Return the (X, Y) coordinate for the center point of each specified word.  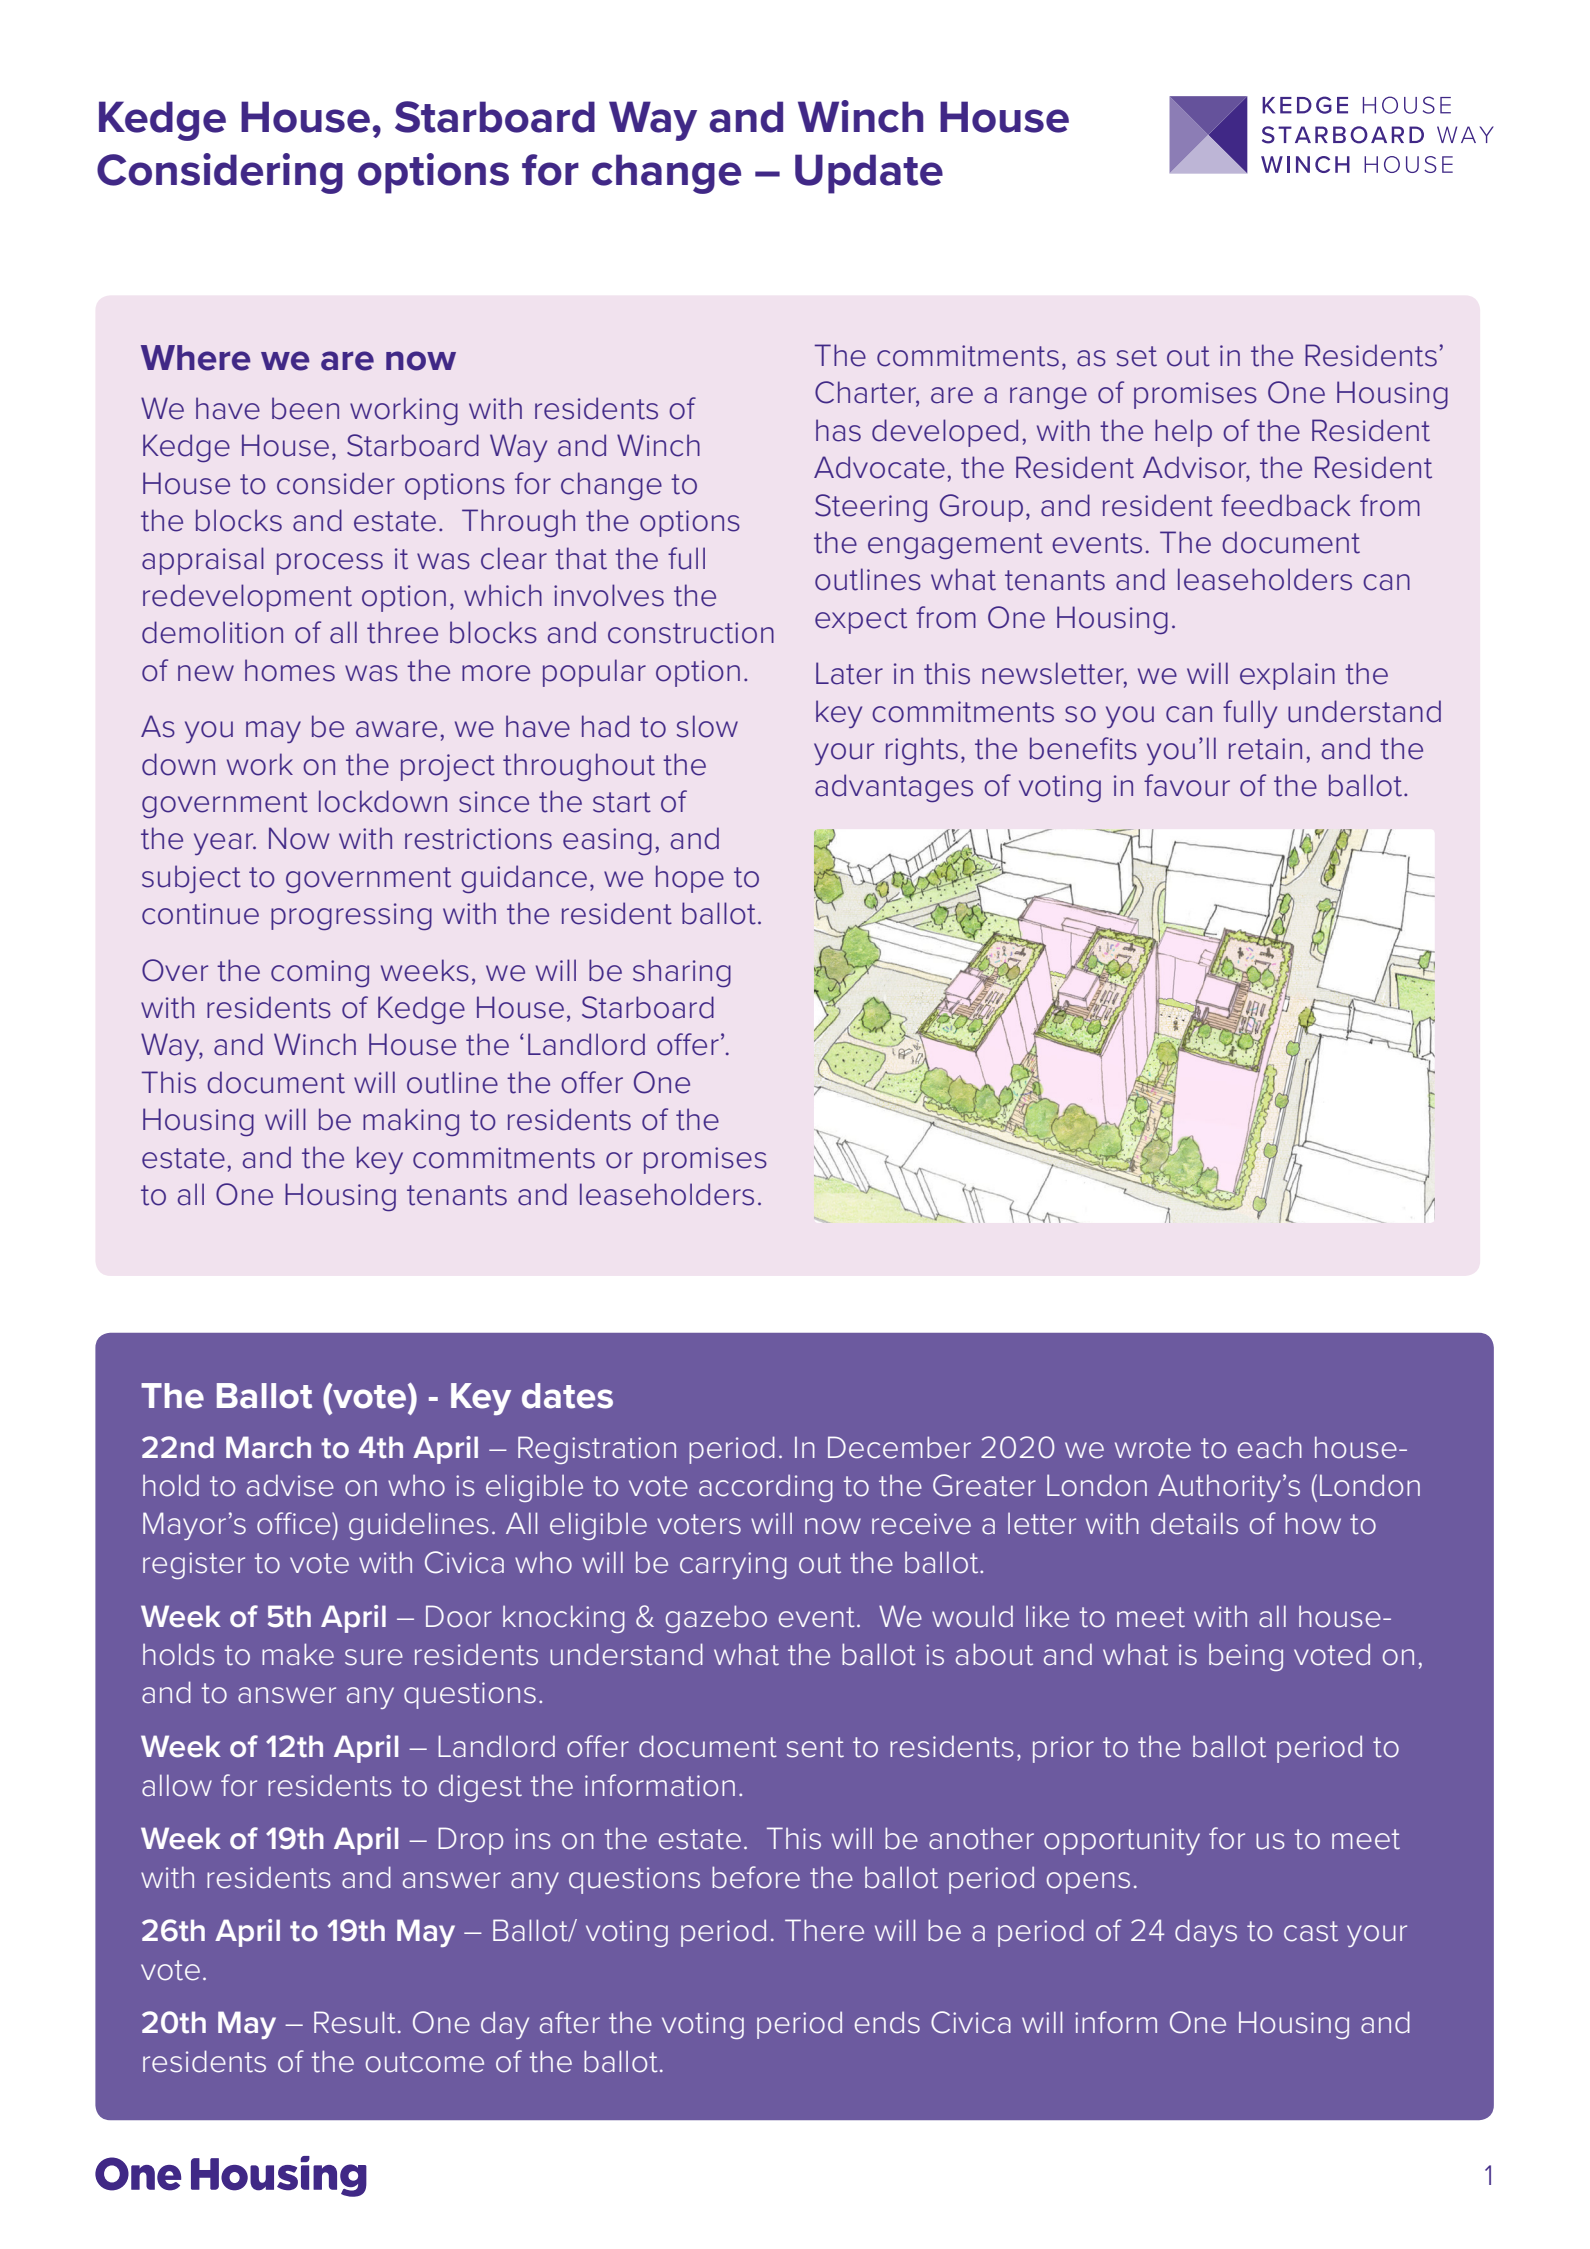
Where (196, 358)
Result (355, 2022)
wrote (1153, 1448)
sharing (682, 973)
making (411, 1122)
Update (869, 174)
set (1137, 356)
